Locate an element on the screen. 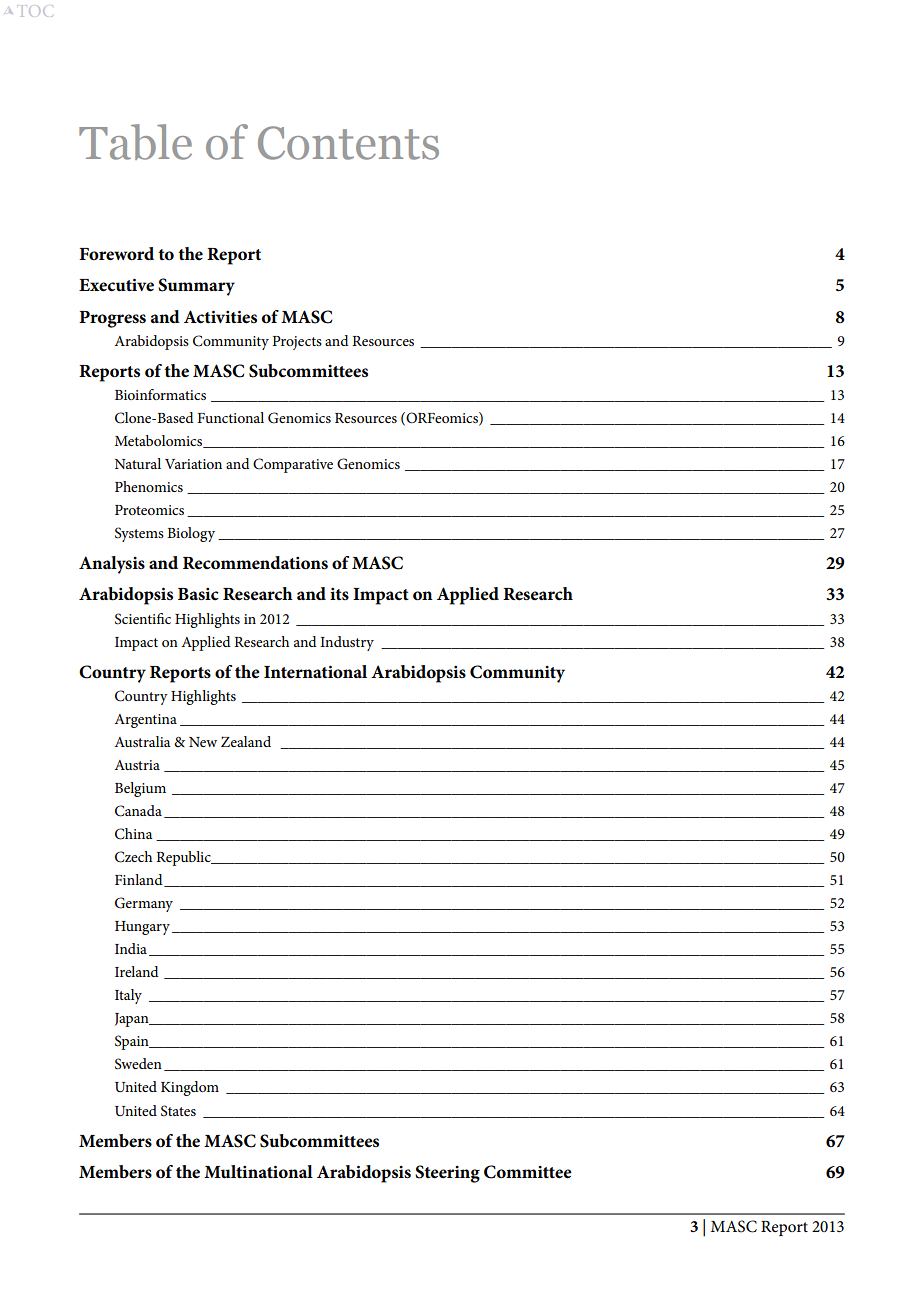  Comparative is located at coordinates (293, 465).
